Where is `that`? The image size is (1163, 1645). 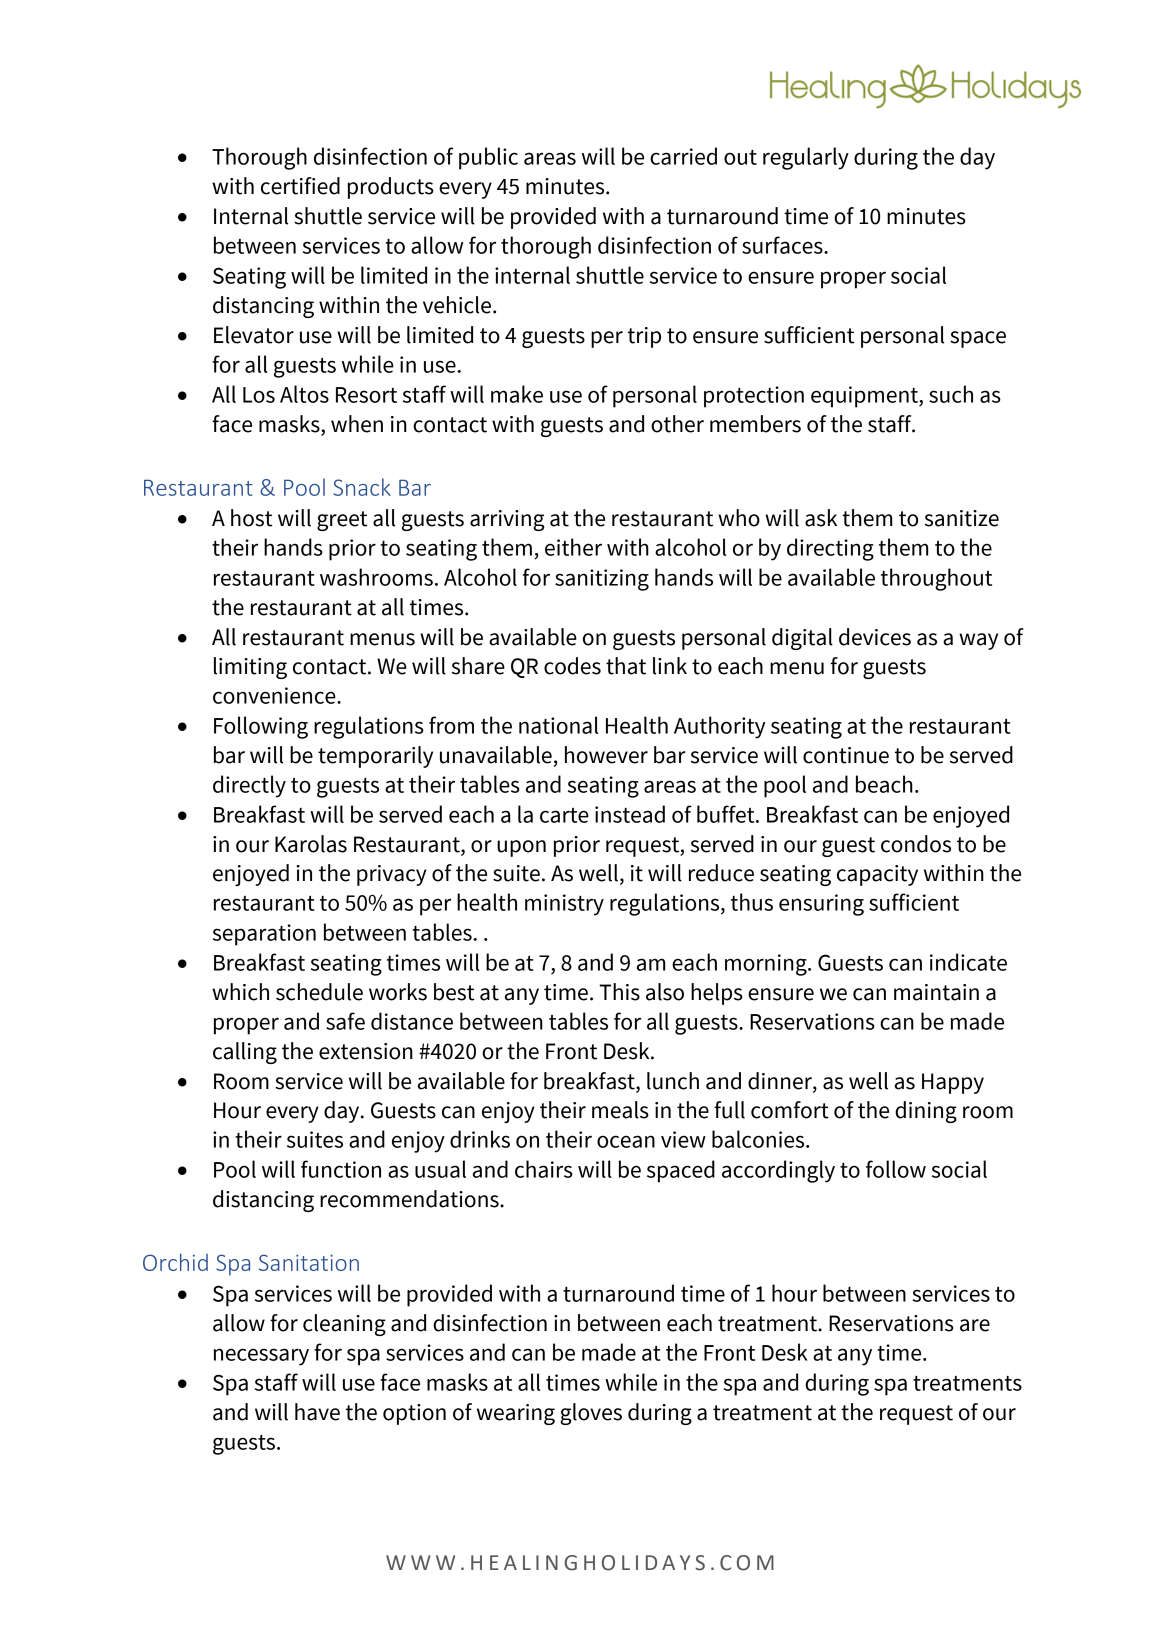 that is located at coordinates (626, 666).
